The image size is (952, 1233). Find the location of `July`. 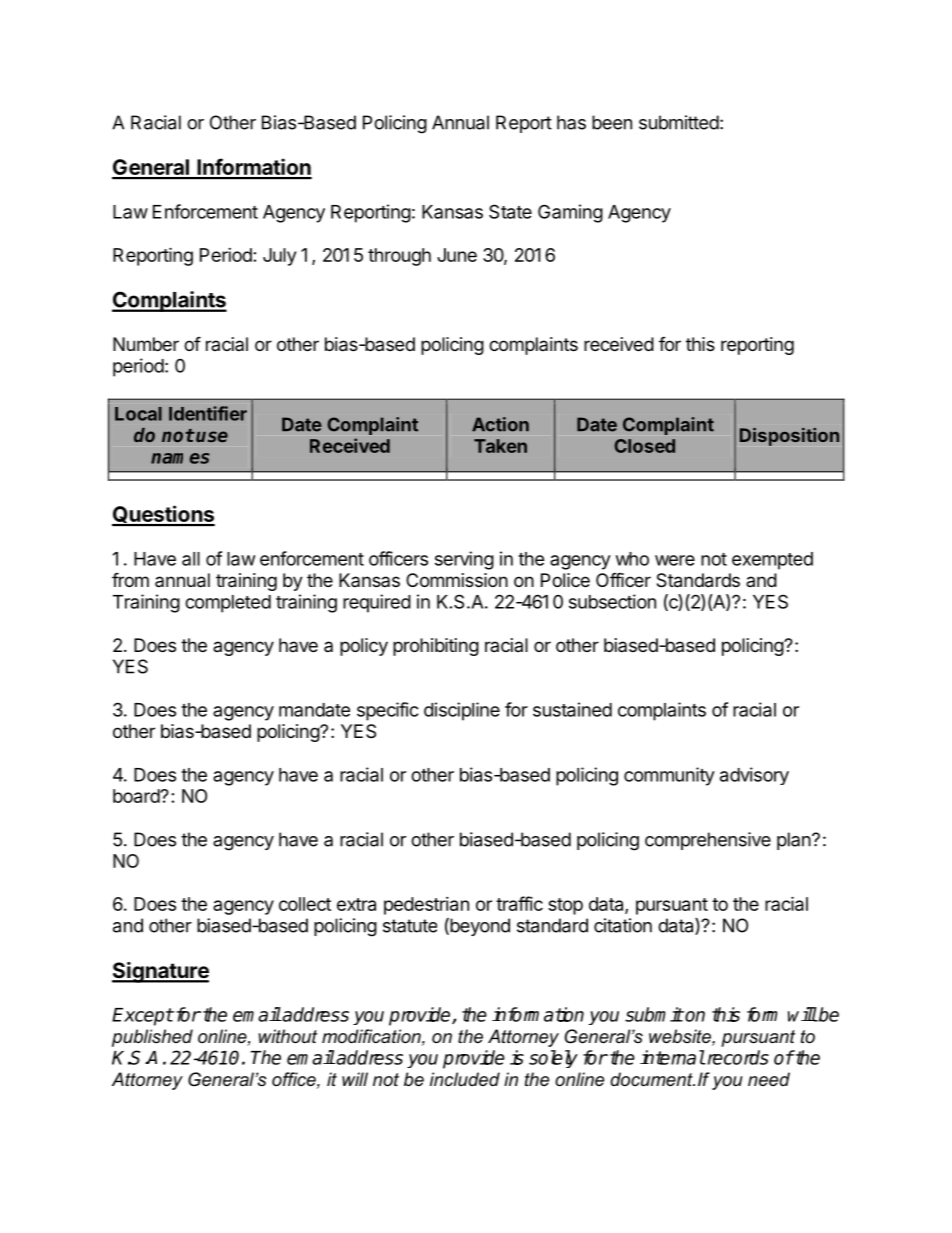

July is located at coordinates (279, 257).
